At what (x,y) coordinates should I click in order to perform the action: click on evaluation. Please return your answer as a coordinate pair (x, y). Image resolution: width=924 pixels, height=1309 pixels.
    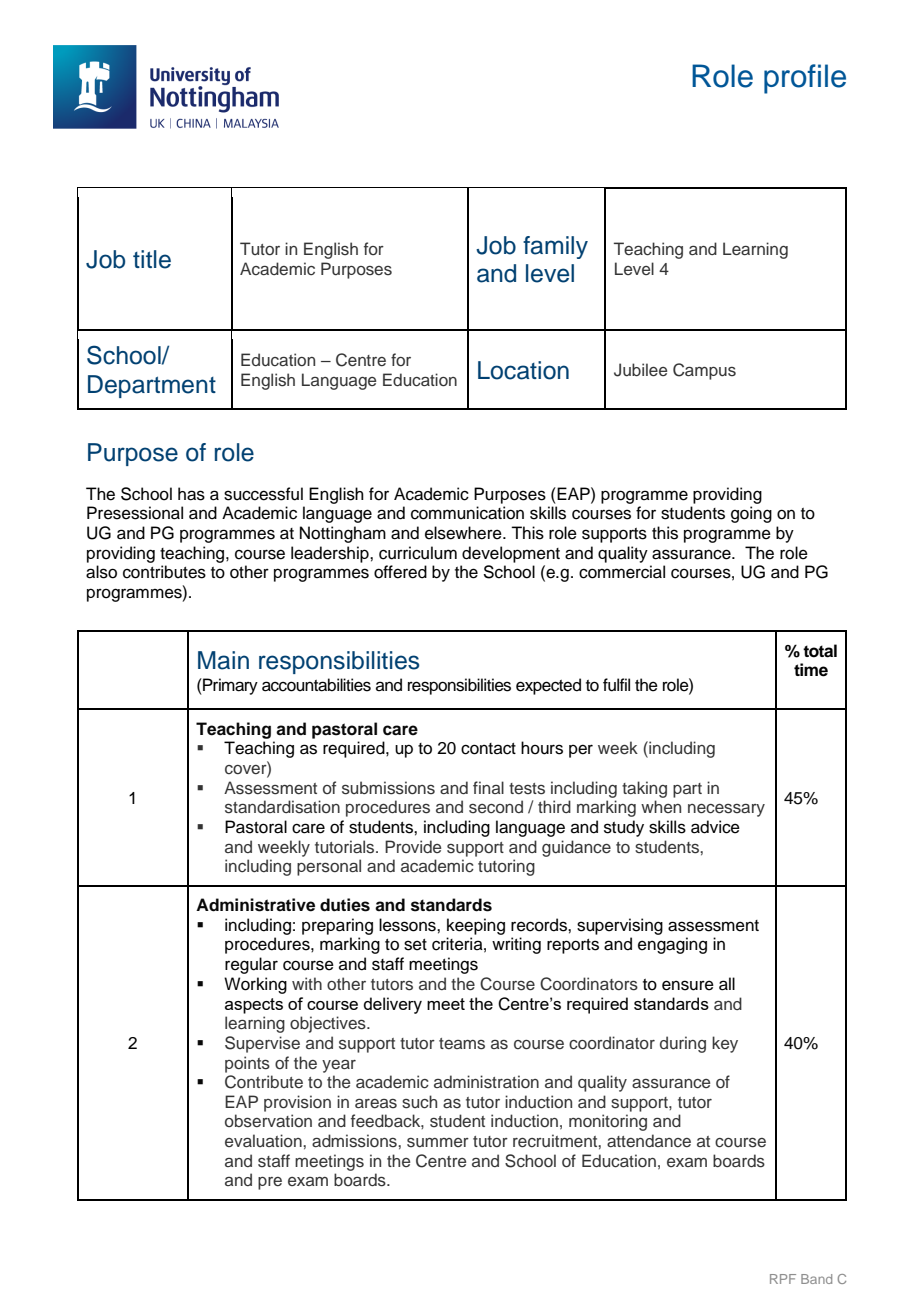
    Looking at the image, I should click on (264, 1140).
